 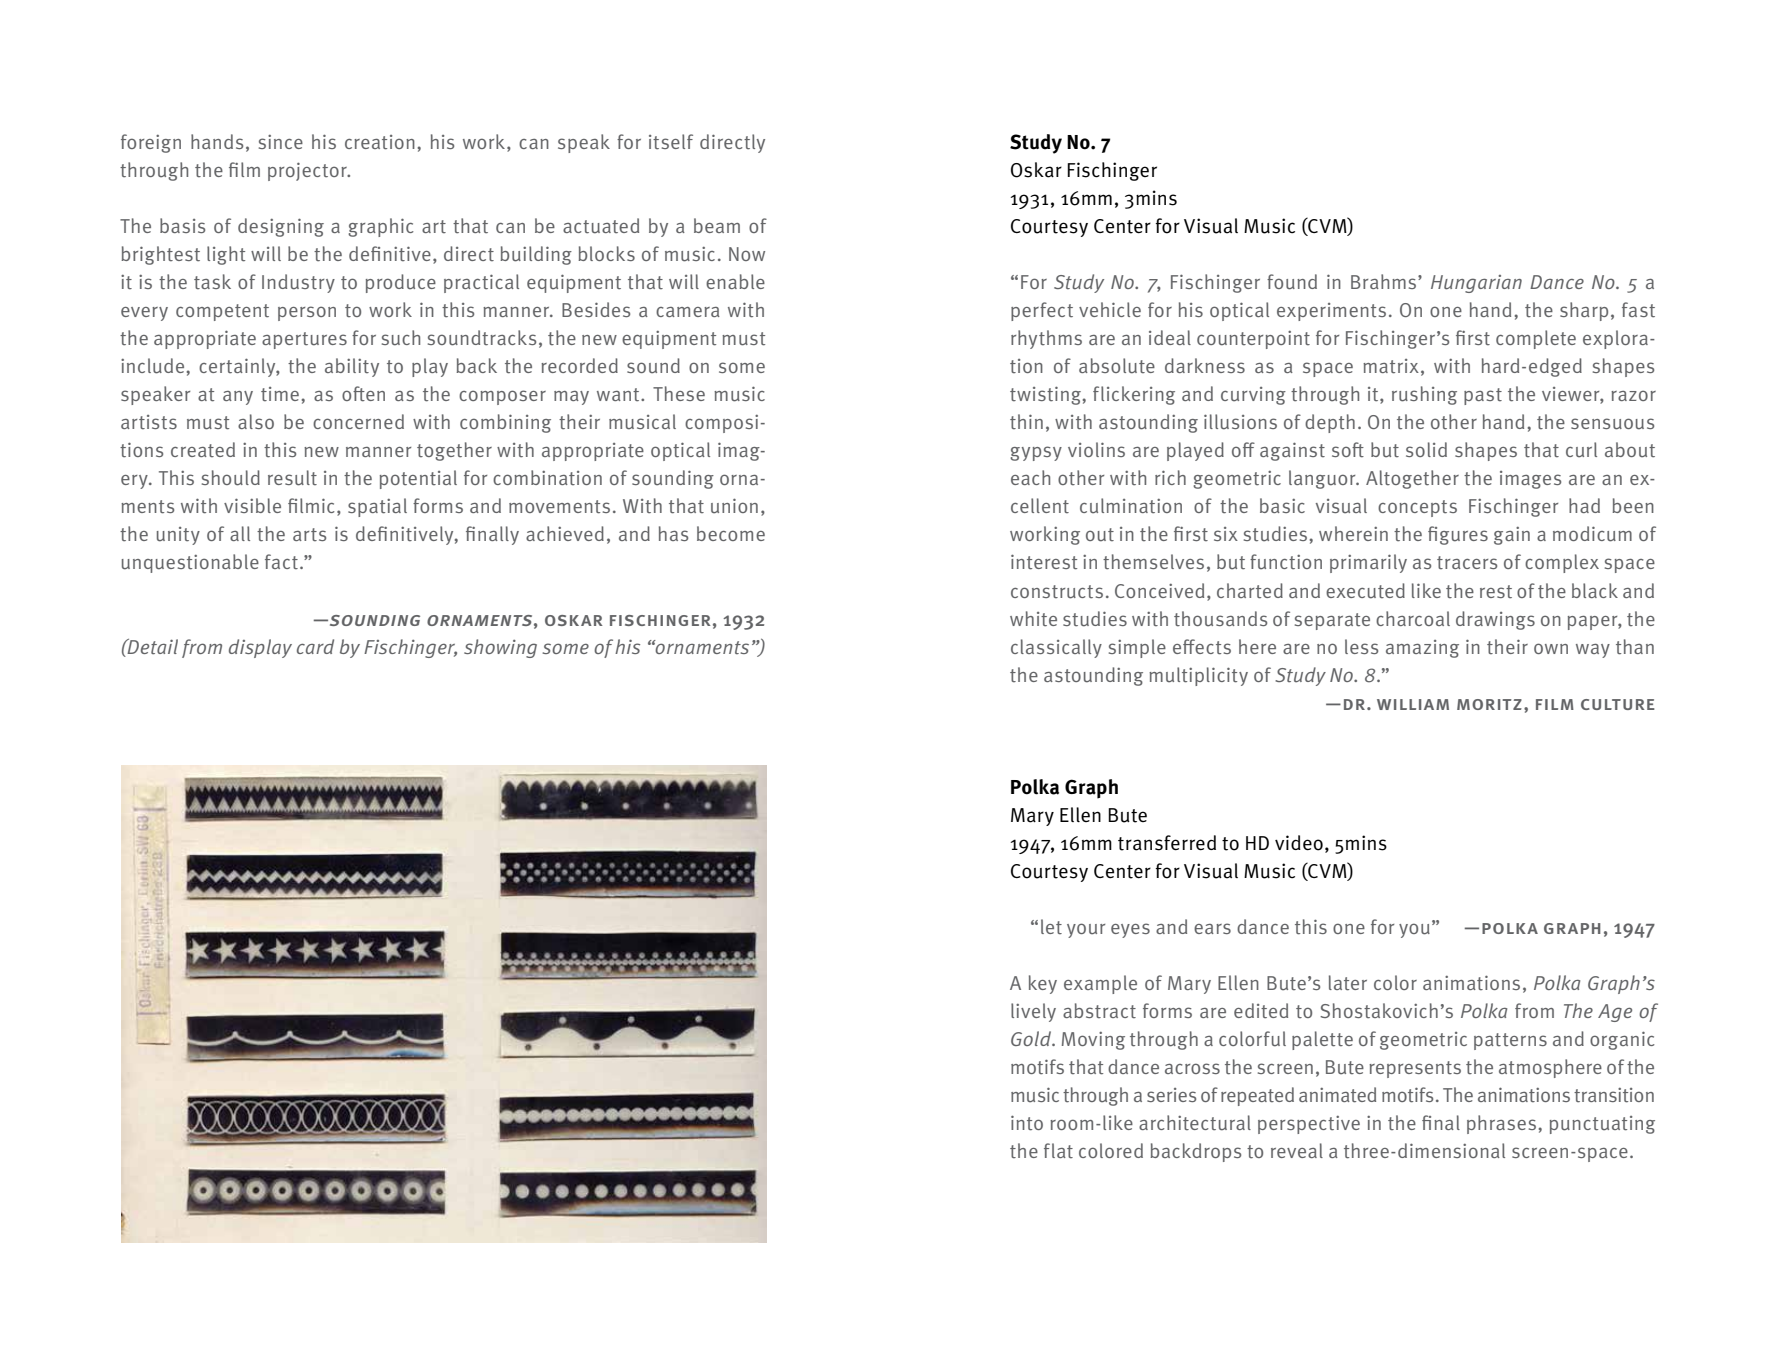 What do you see at coordinates (717, 225) in the document?
I see `beam` at bounding box center [717, 225].
